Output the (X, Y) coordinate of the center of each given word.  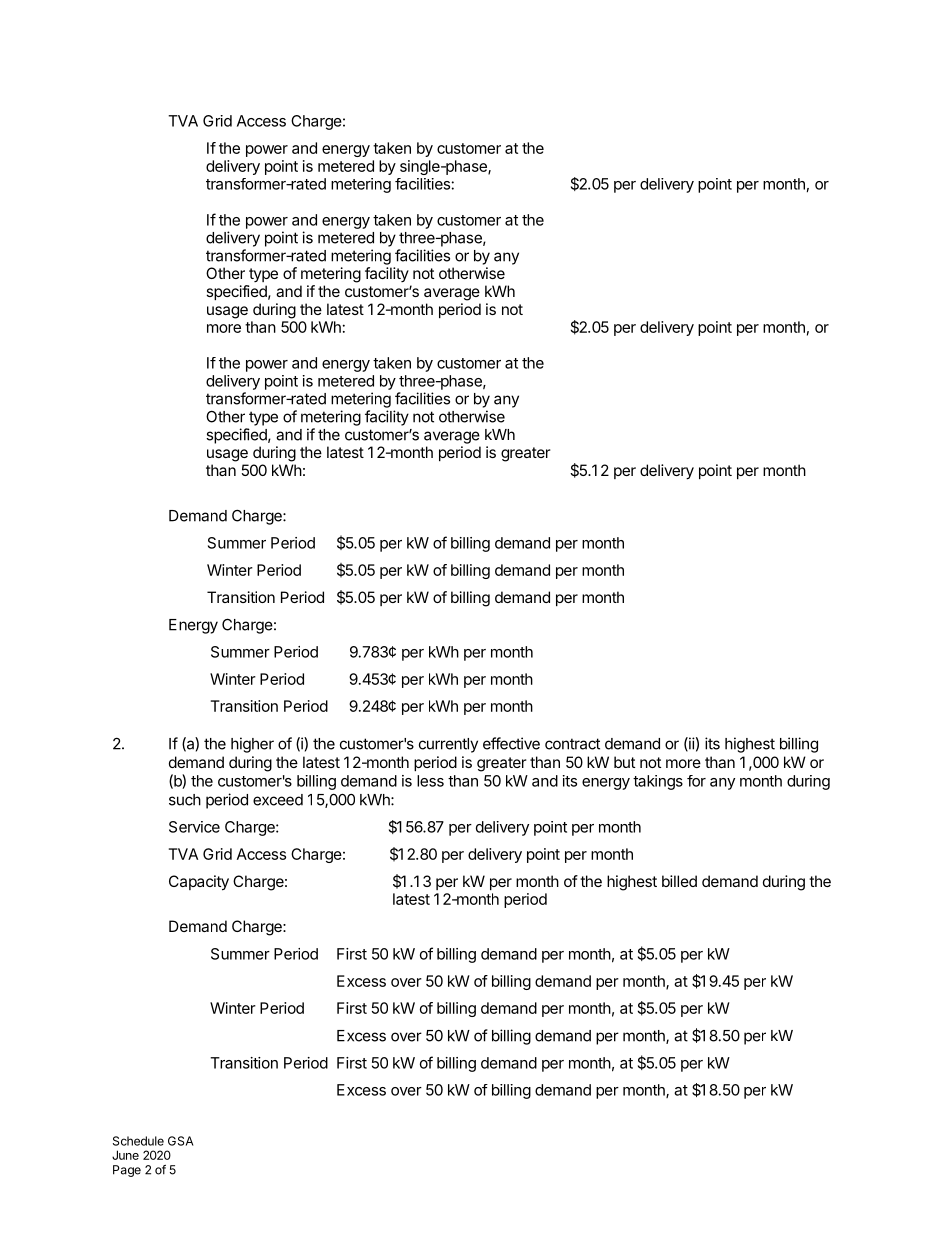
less (430, 781)
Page (127, 1171)
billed (679, 881)
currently (448, 745)
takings (658, 782)
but (624, 762)
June (125, 1155)
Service (194, 827)
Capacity (199, 883)
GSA (181, 1141)
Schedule (138, 1141)
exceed (278, 800)
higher (252, 745)
